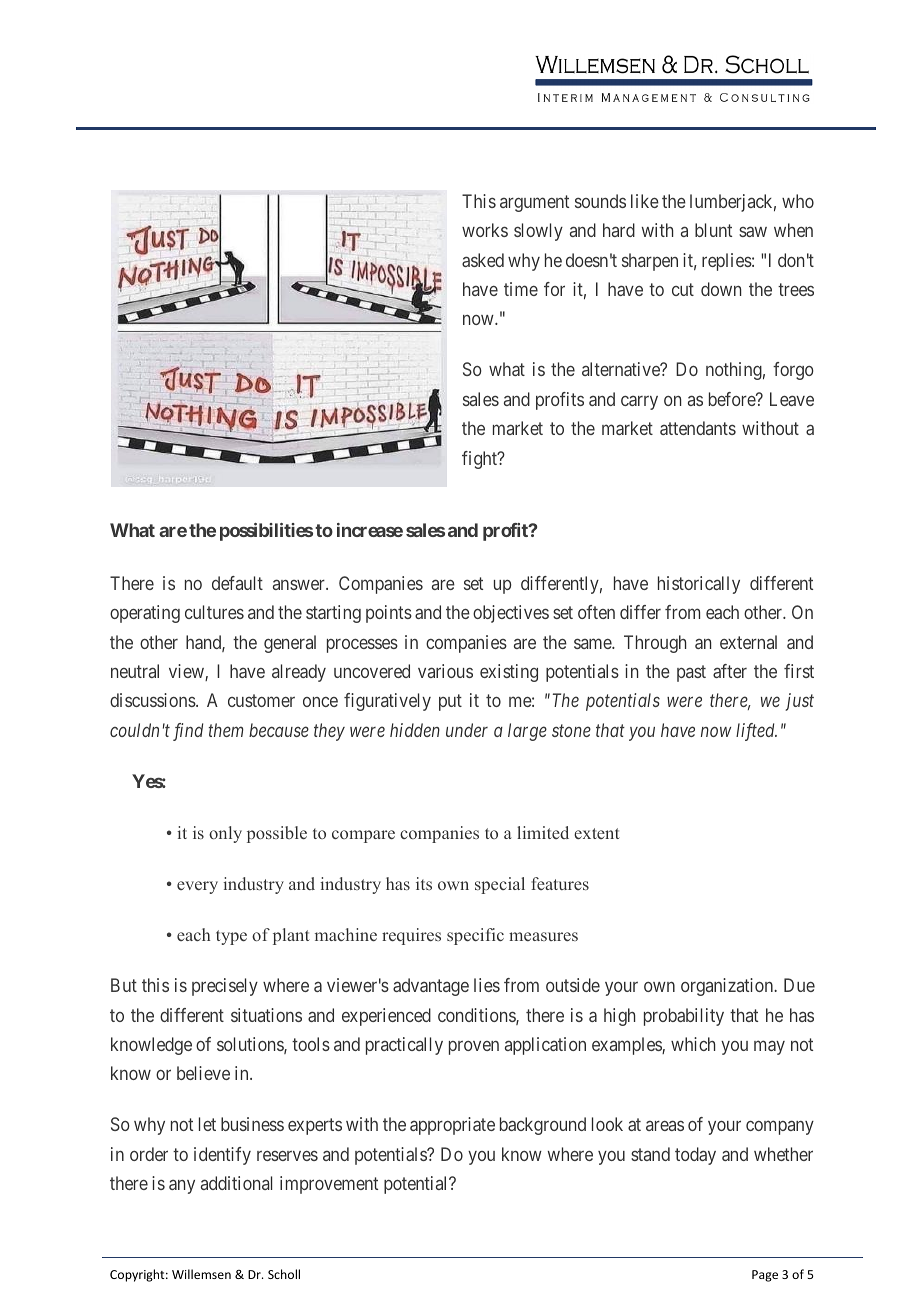 The width and height of the screenshot is (924, 1308). Describe the element at coordinates (237, 583) in the screenshot. I see `default` at that location.
